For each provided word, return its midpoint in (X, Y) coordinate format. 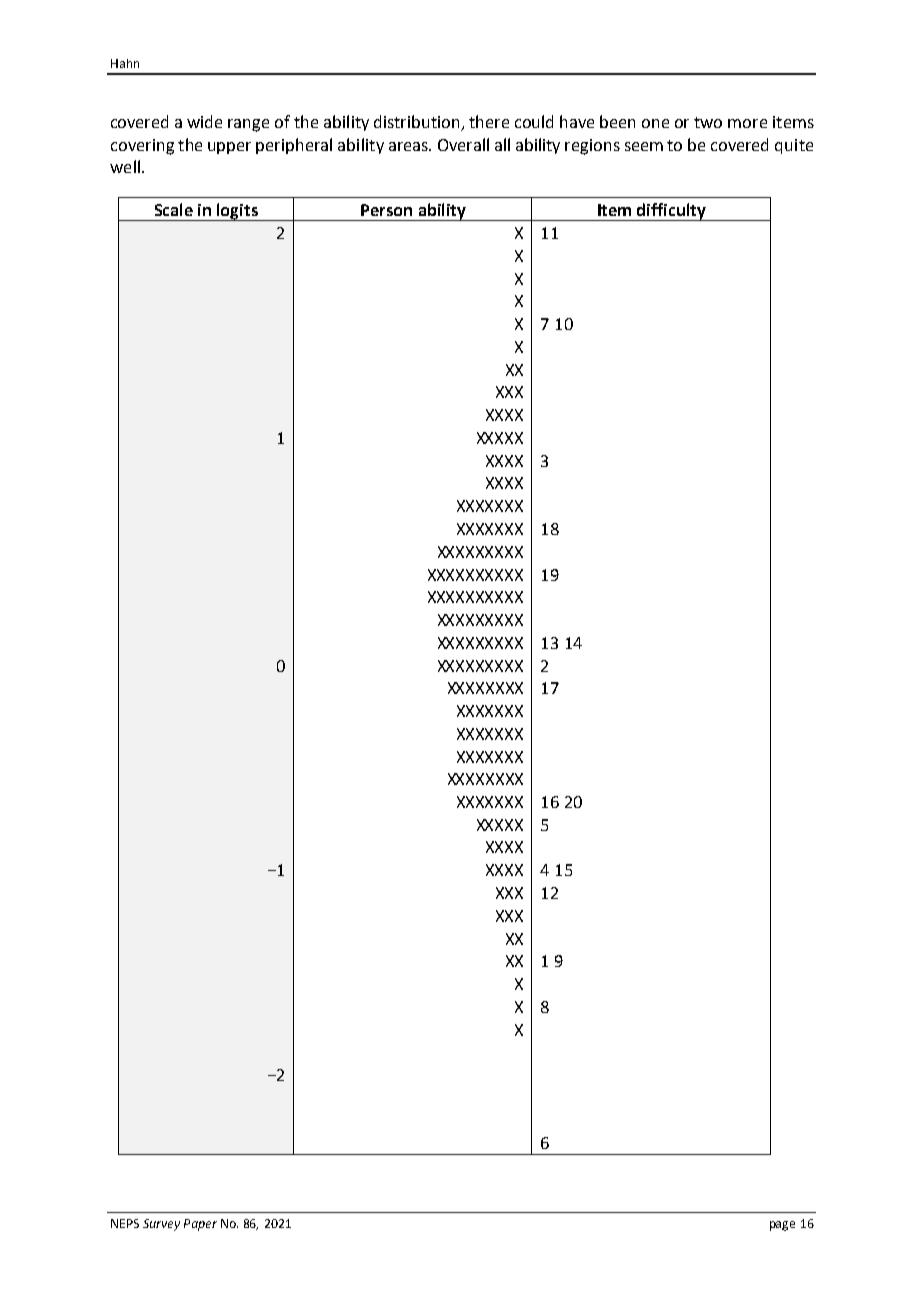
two (708, 122)
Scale (174, 209)
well (125, 166)
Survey (161, 1225)
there (489, 121)
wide (204, 121)
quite (794, 146)
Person (386, 210)
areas (409, 146)
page (782, 1226)
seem (644, 146)
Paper (200, 1225)
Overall (463, 144)
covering (142, 147)
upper (229, 148)
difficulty (671, 212)
